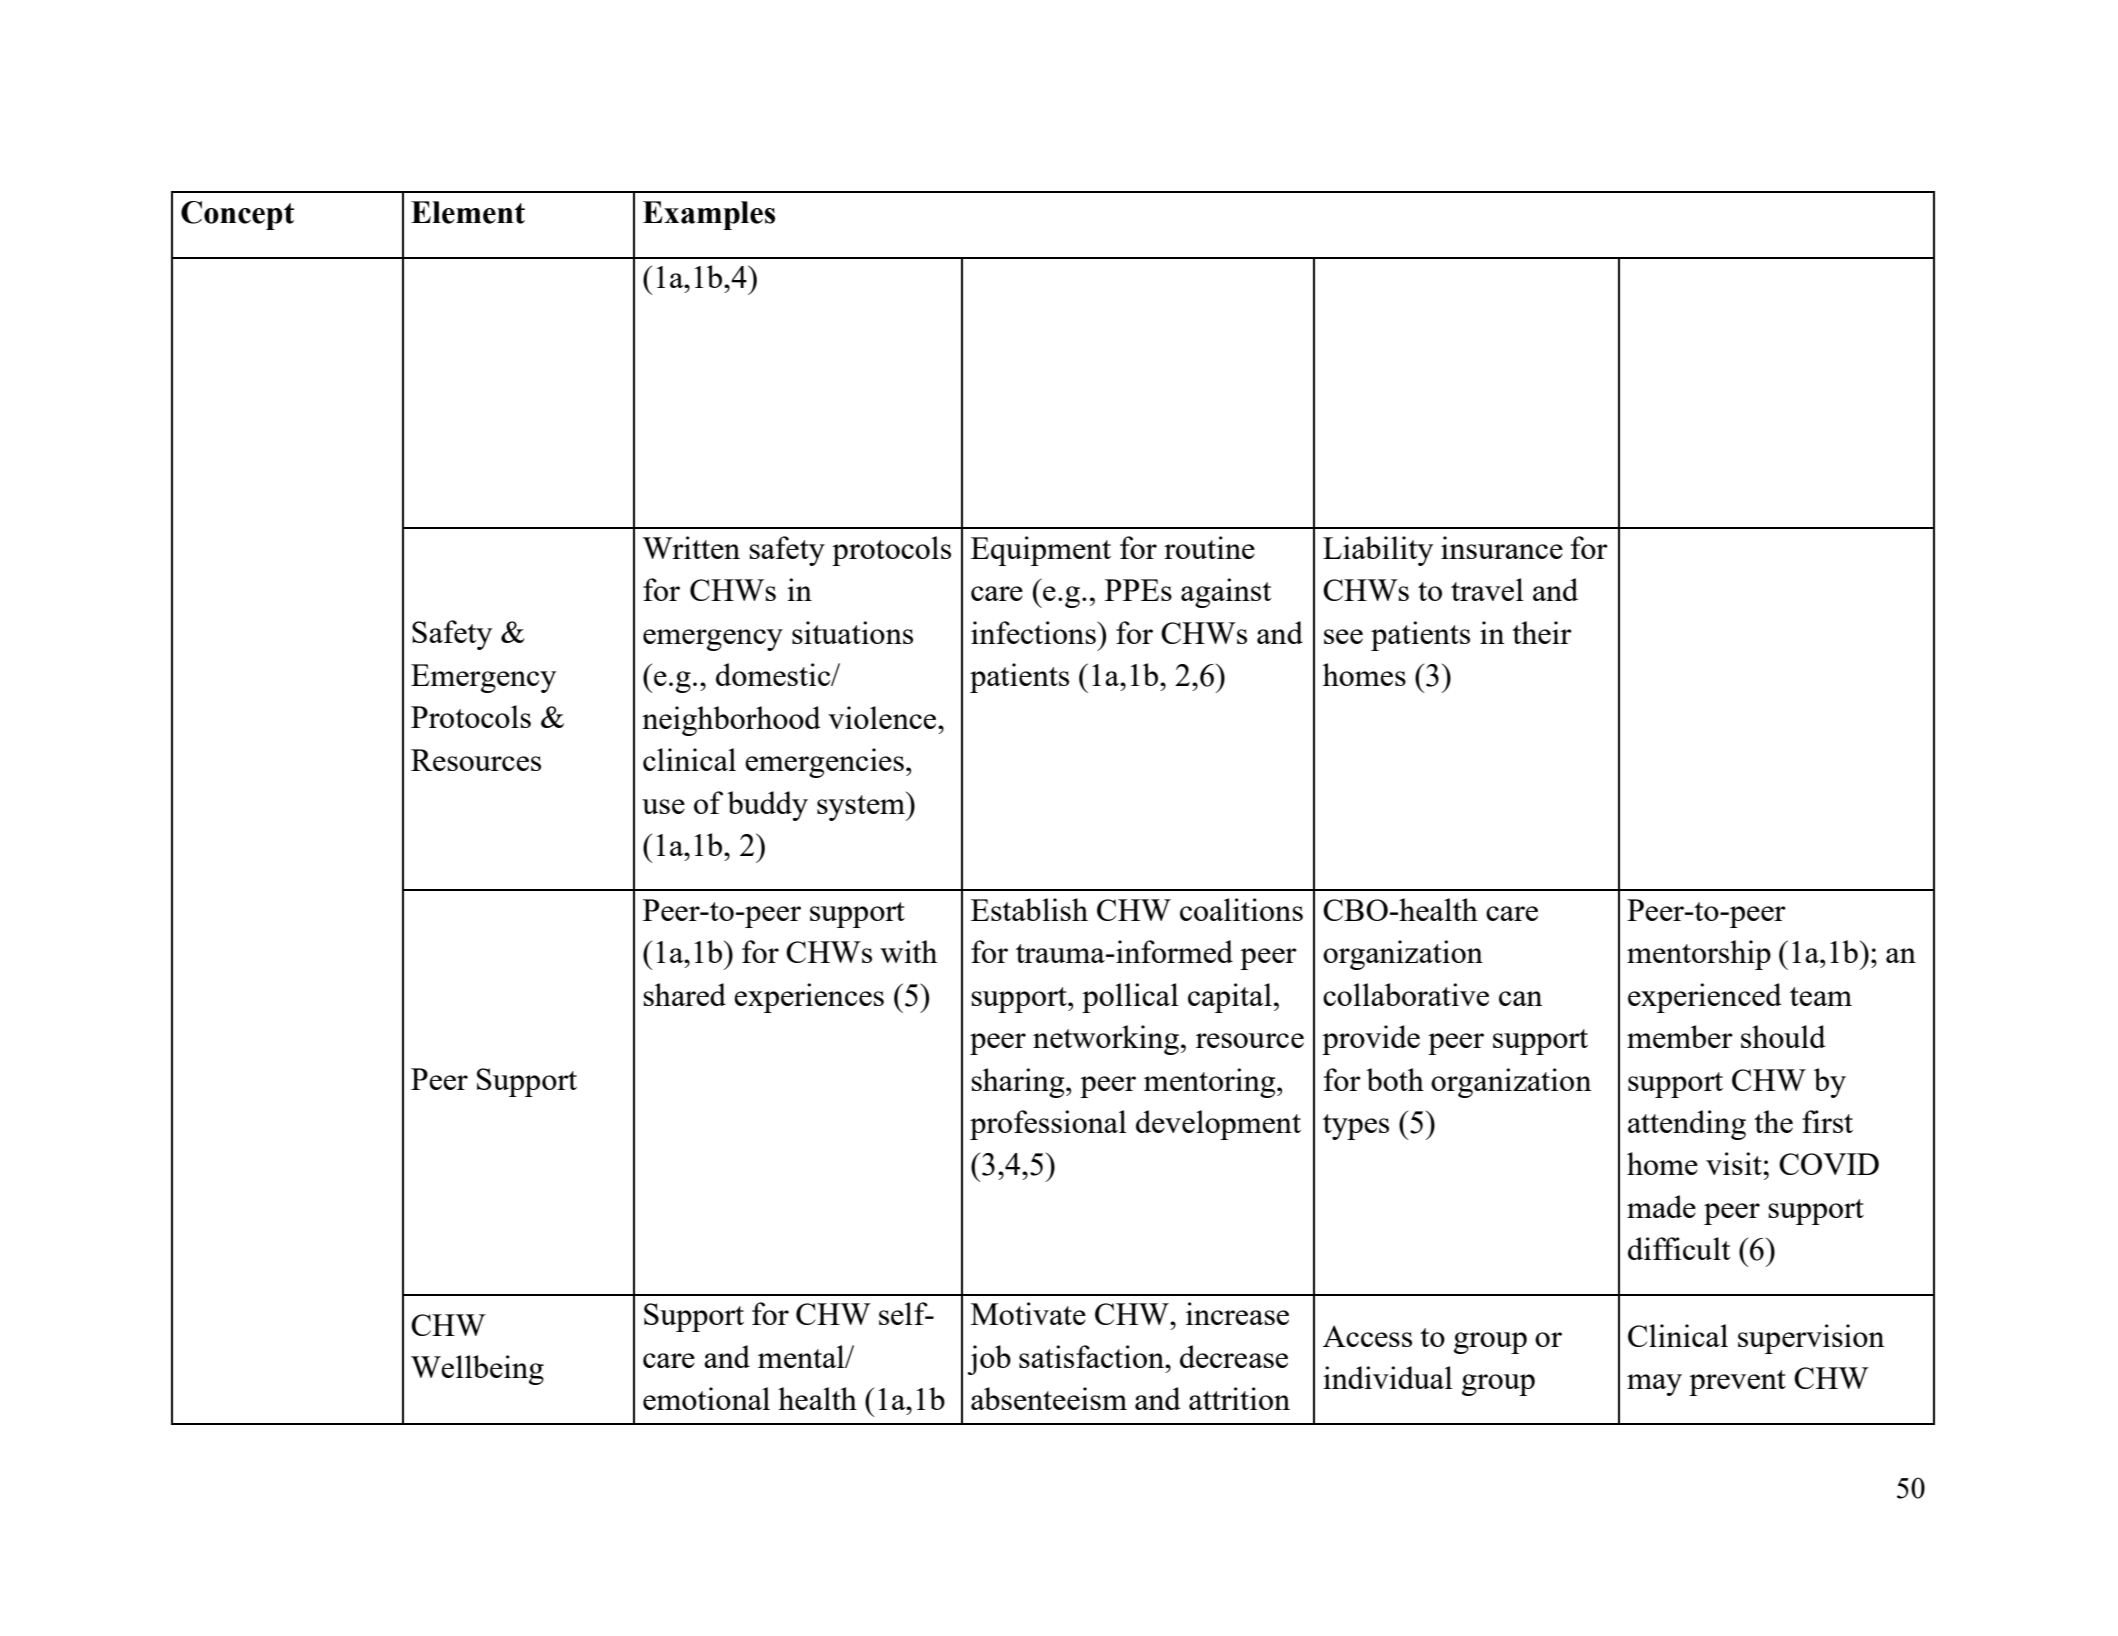 Image resolution: width=2118 pixels, height=1636 pixels. Describe the element at coordinates (1699, 955) in the screenshot. I see `mentorship` at that location.
